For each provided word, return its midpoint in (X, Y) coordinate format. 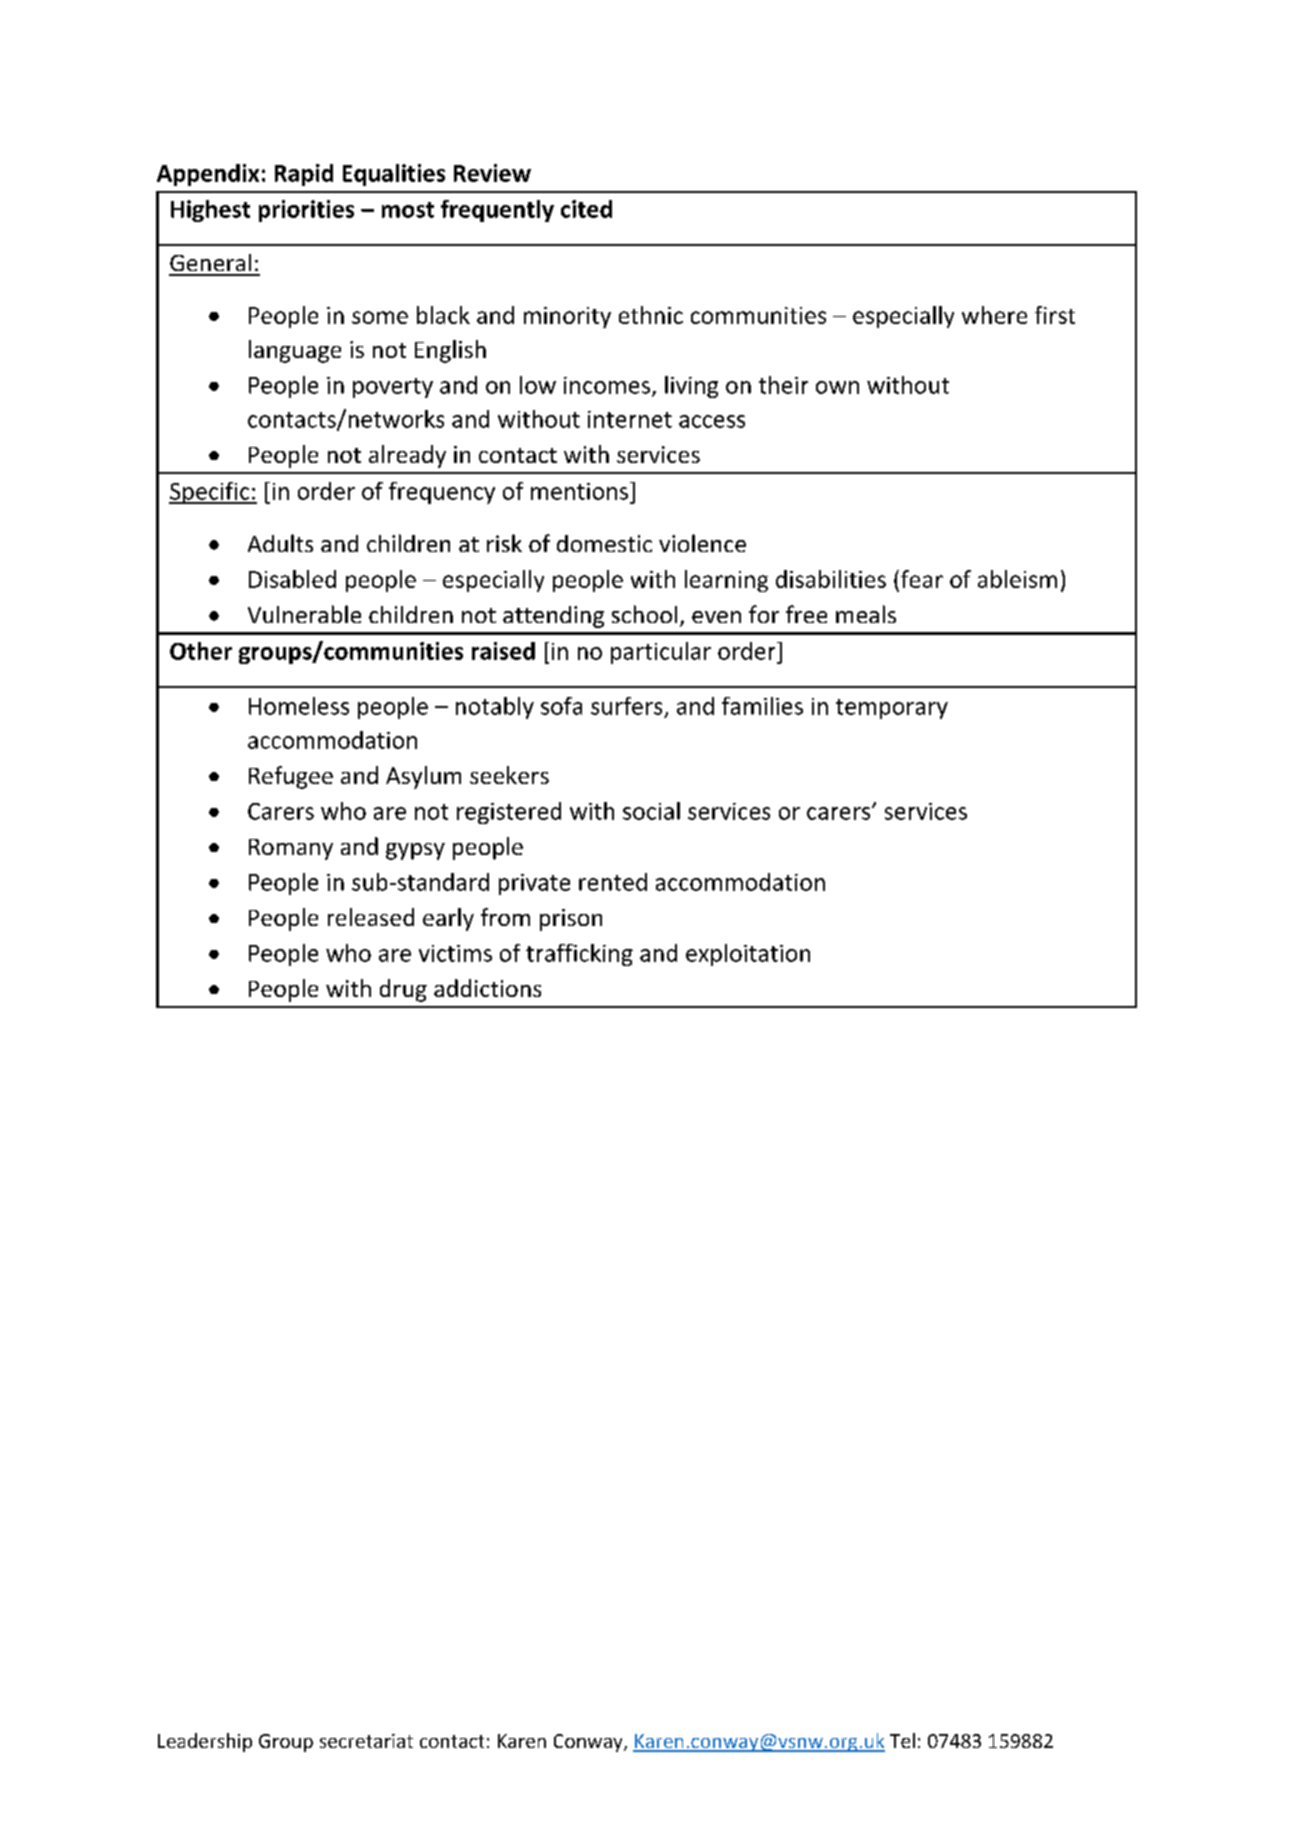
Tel (902, 1740)
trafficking (579, 955)
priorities (306, 211)
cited (586, 209)
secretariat (366, 1741)
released (371, 917)
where (994, 315)
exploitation (748, 955)
